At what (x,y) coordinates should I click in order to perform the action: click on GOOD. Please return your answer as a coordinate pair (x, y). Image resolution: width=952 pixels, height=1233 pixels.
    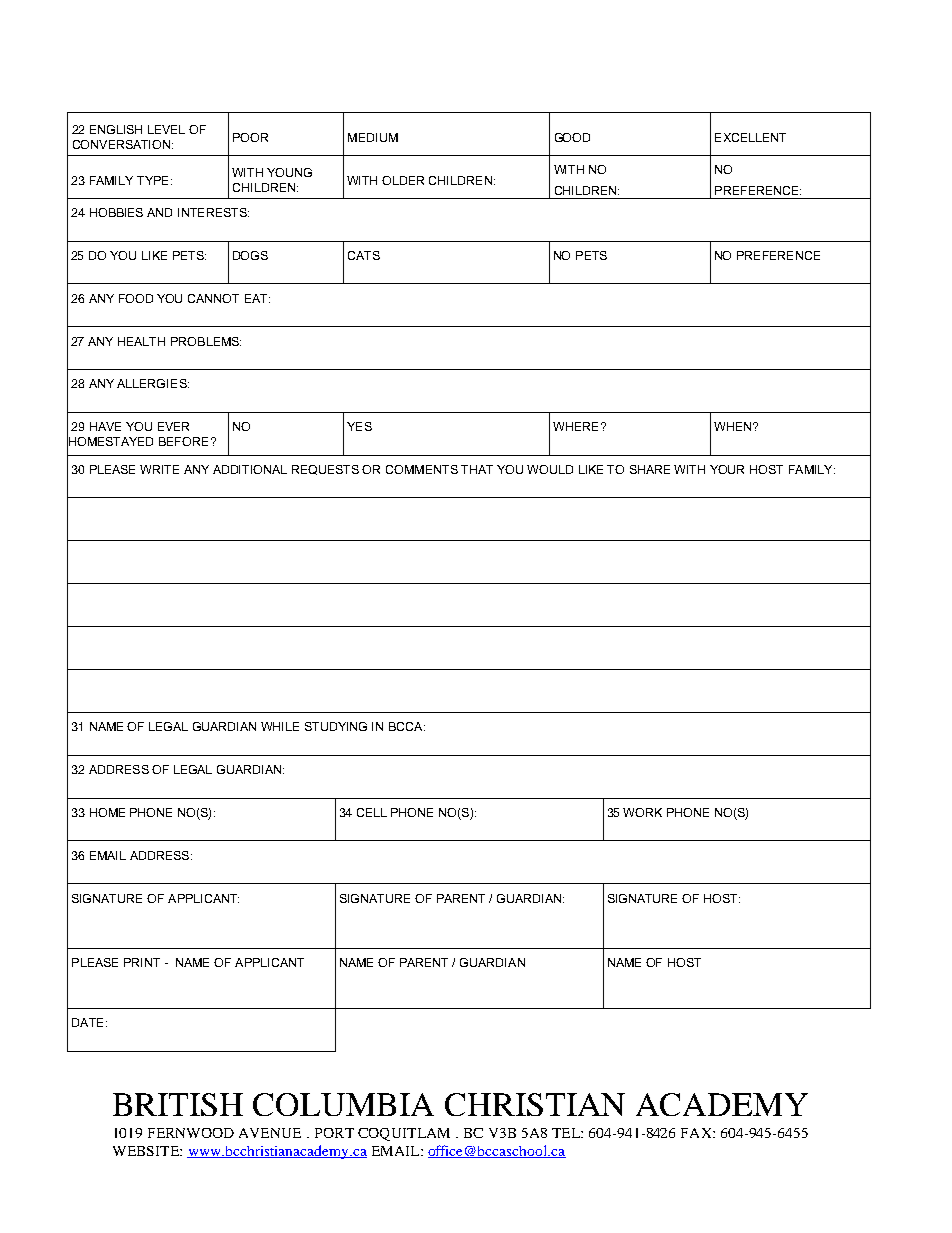
    Looking at the image, I should click on (572, 137).
